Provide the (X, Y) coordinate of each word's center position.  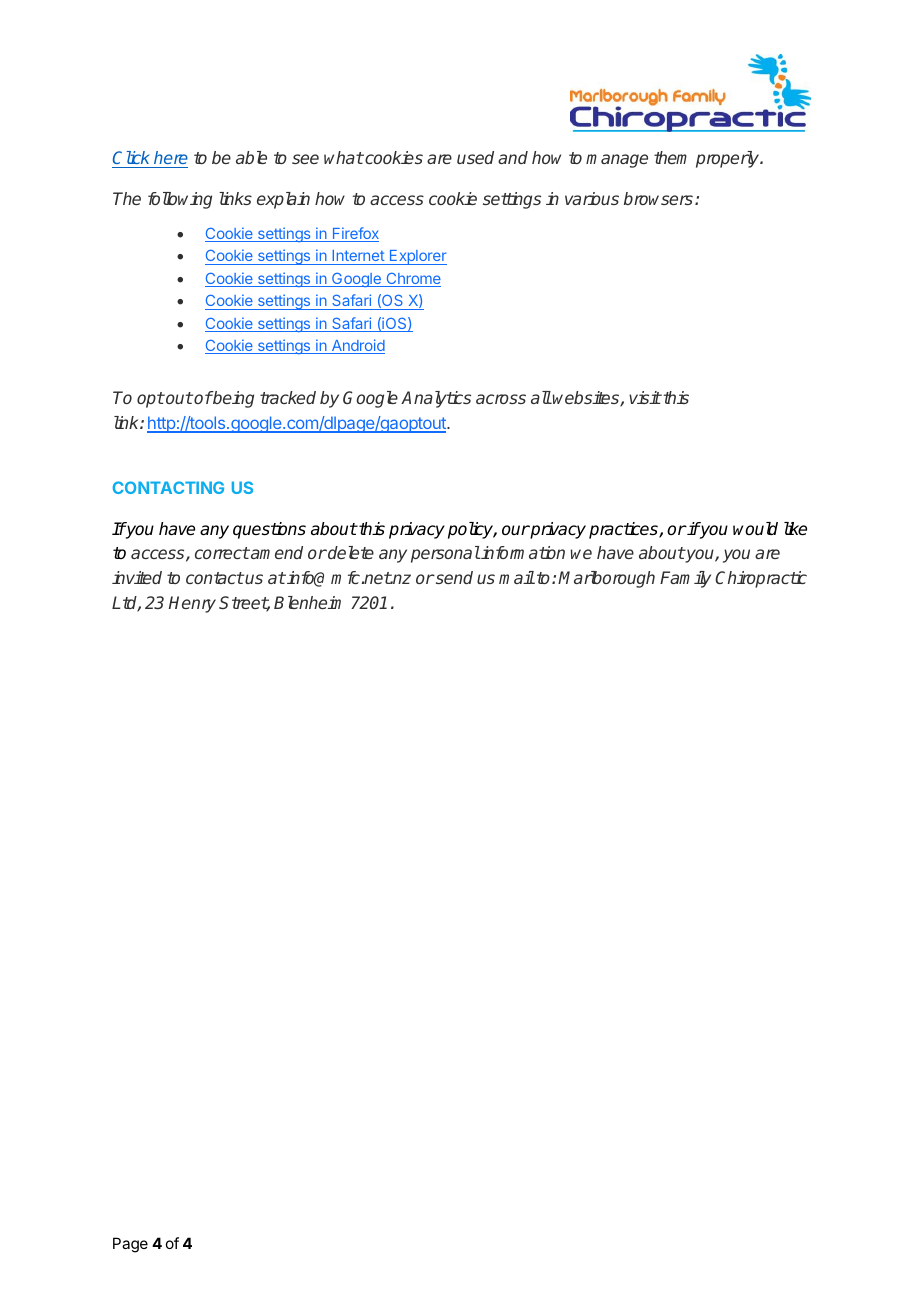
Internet (358, 257)
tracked (288, 397)
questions (269, 530)
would (755, 529)
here (171, 157)
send (453, 577)
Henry (192, 604)
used (475, 157)
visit (645, 397)
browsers (660, 198)
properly (729, 159)
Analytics (436, 399)
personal (445, 554)
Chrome (412, 280)
